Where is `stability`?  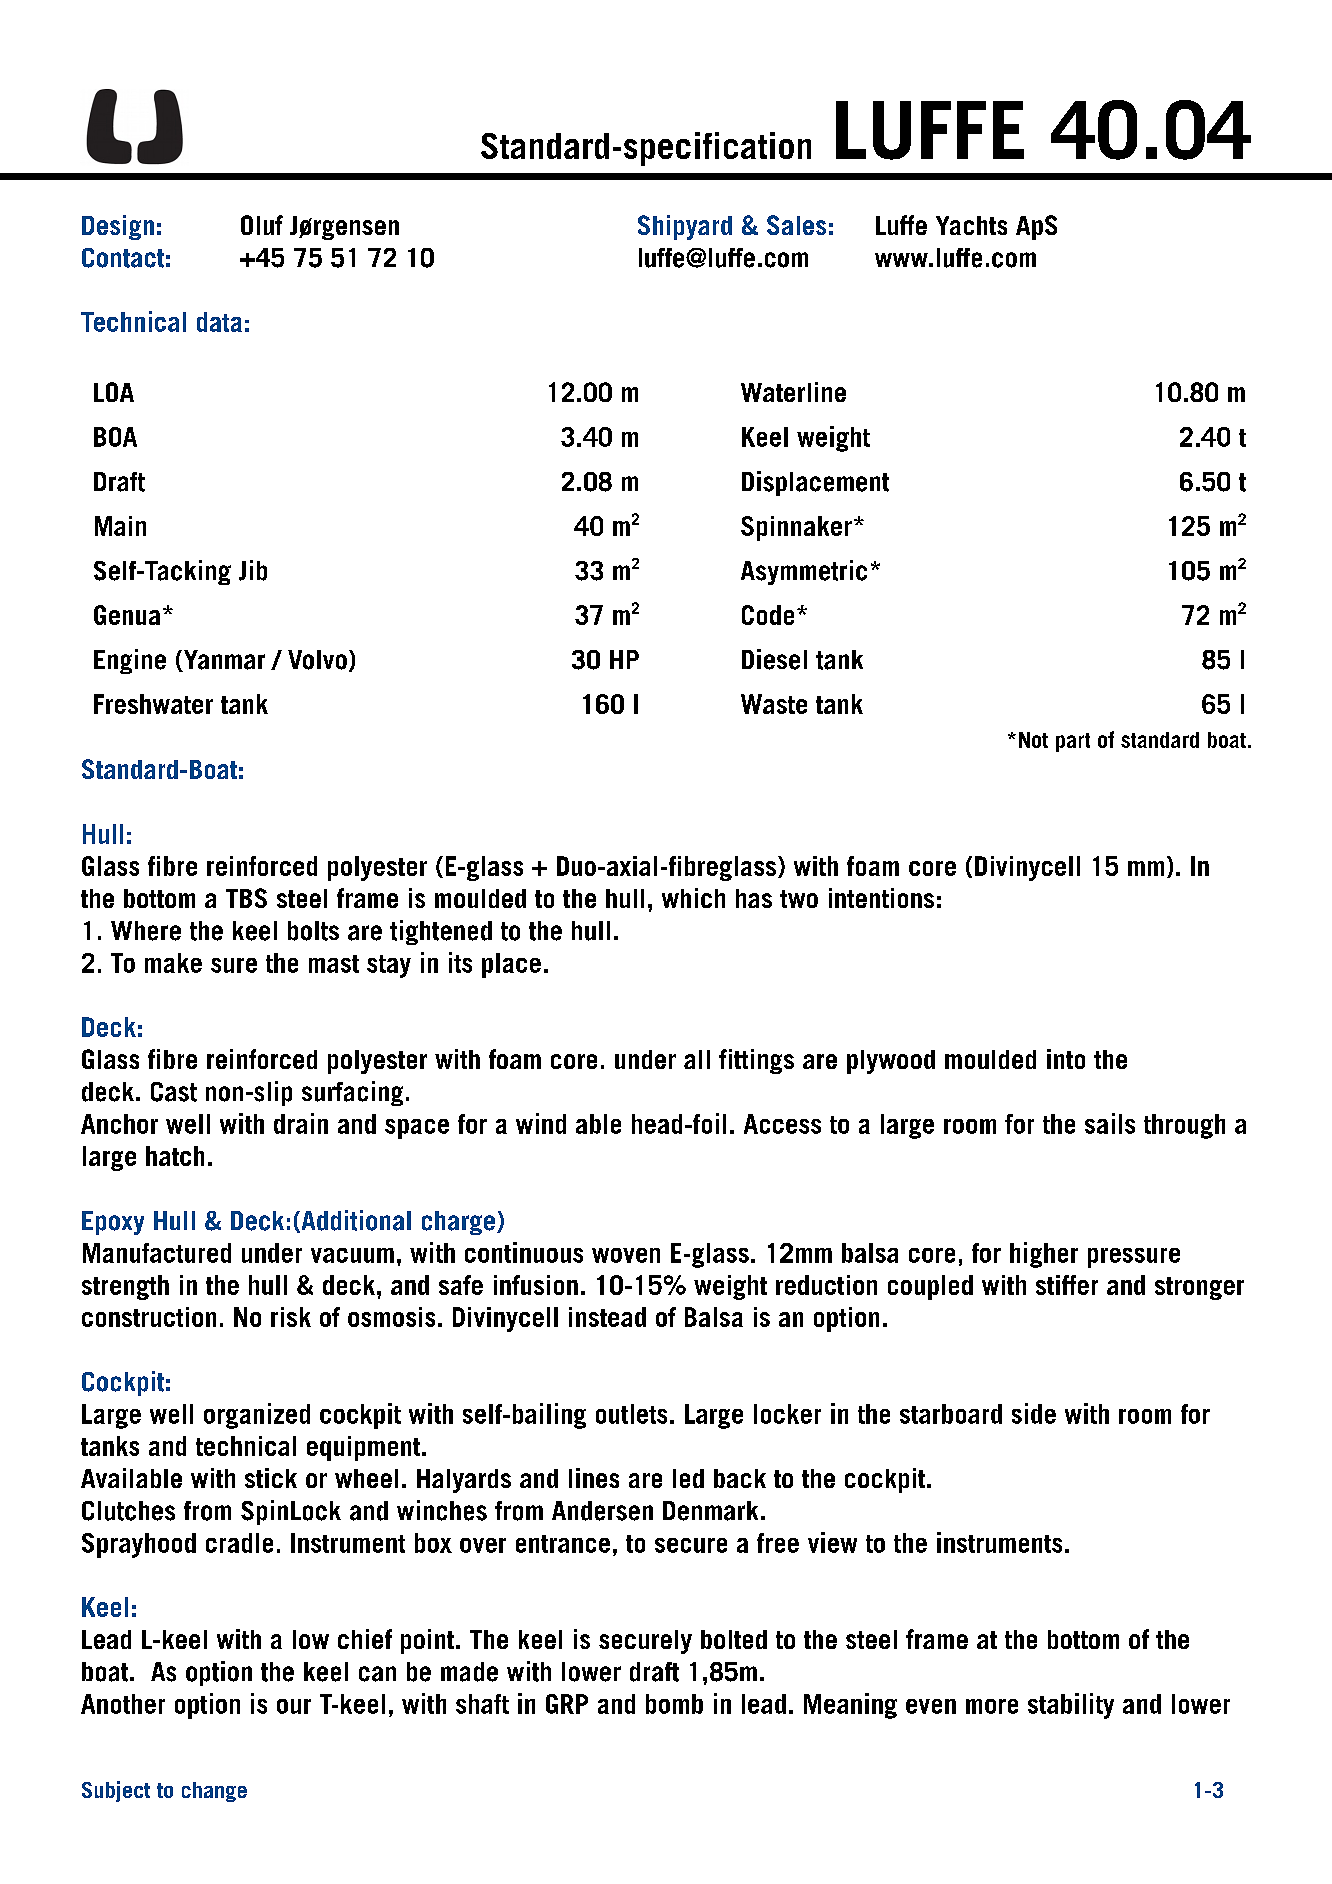
stability is located at coordinates (1071, 1706).
